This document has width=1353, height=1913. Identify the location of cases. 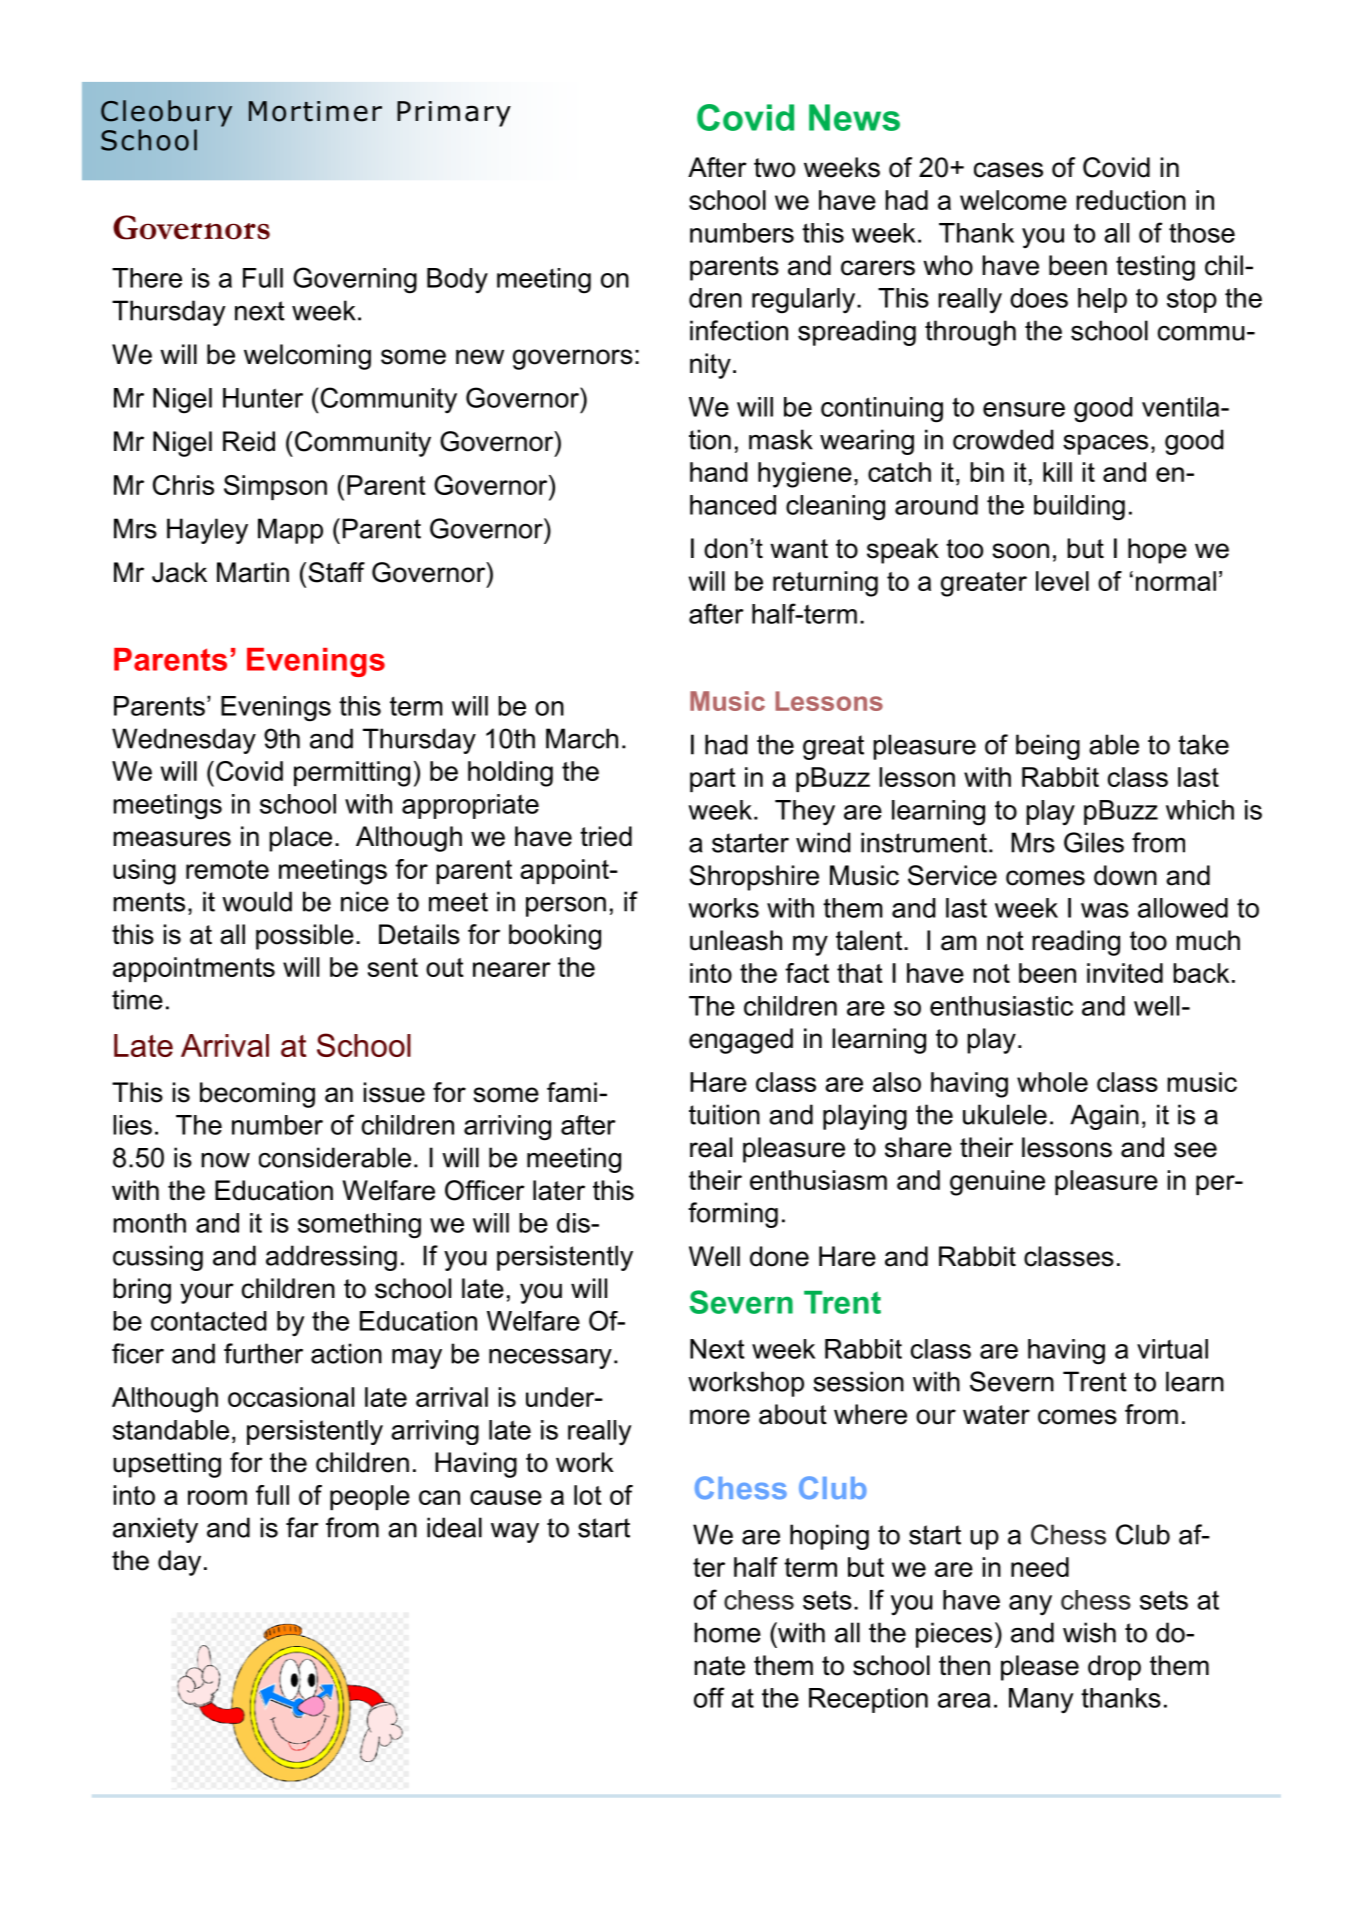
(1008, 170).
